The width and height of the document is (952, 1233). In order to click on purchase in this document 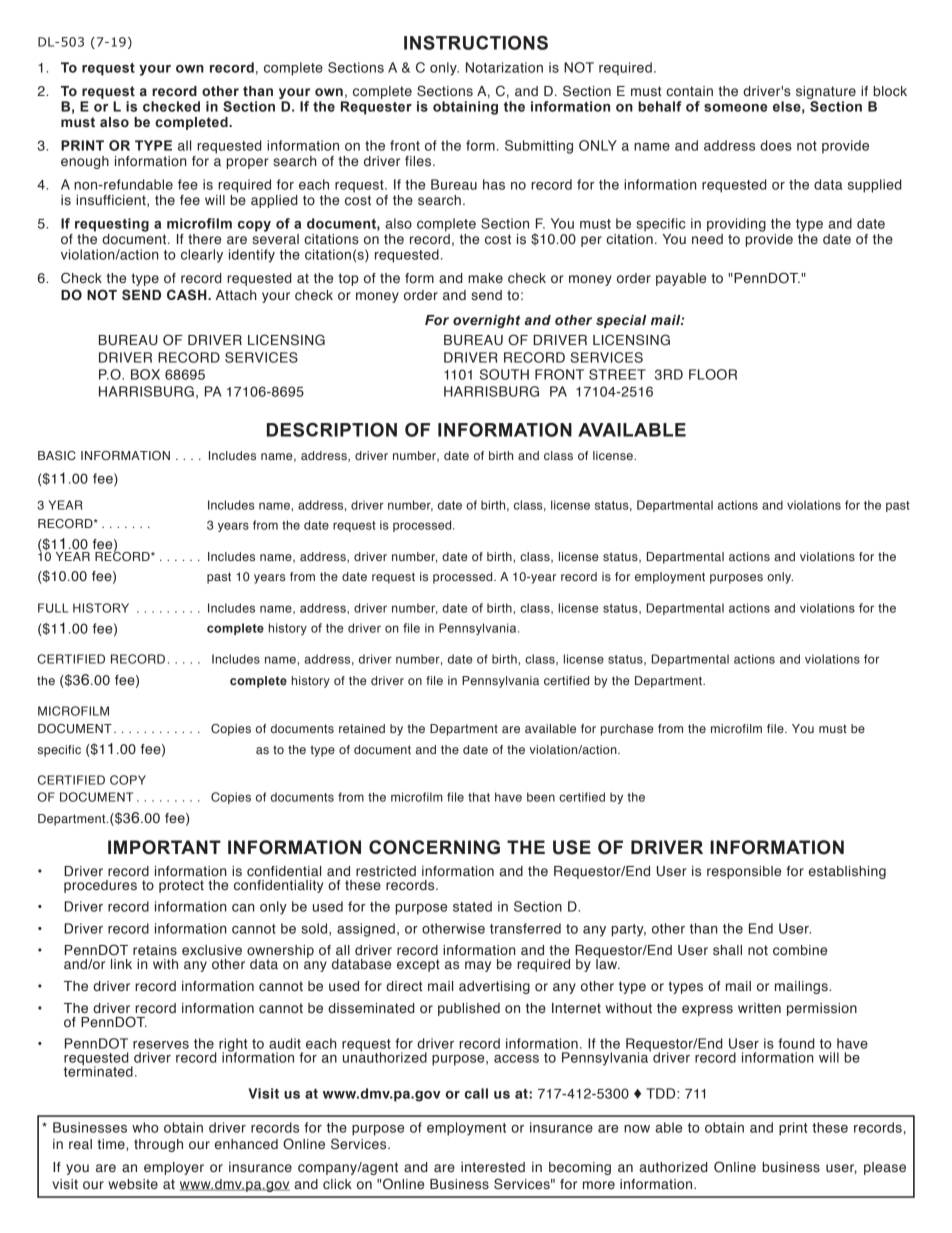, I will do `click(627, 730)`.
